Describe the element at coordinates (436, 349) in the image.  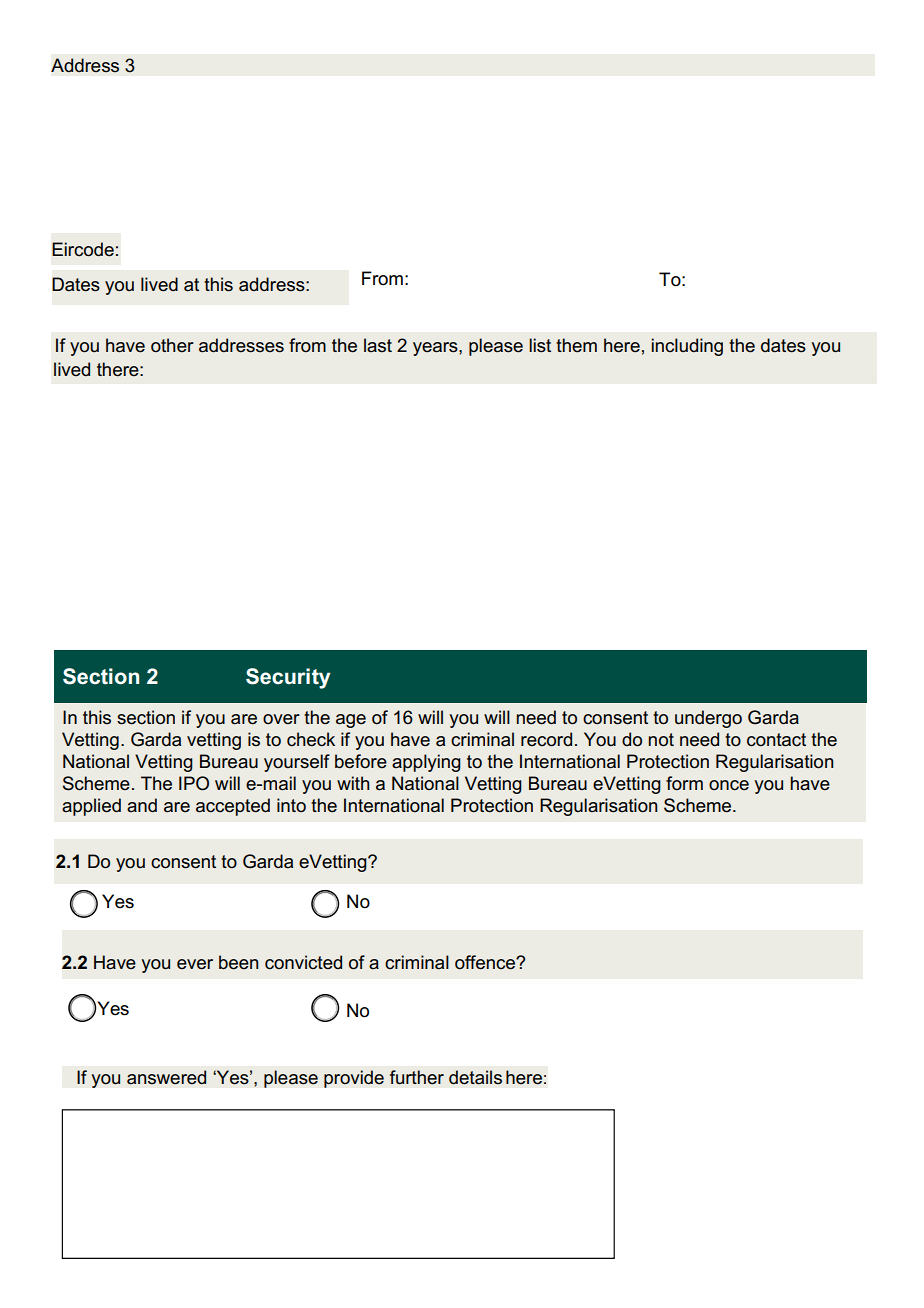
I see `years` at that location.
